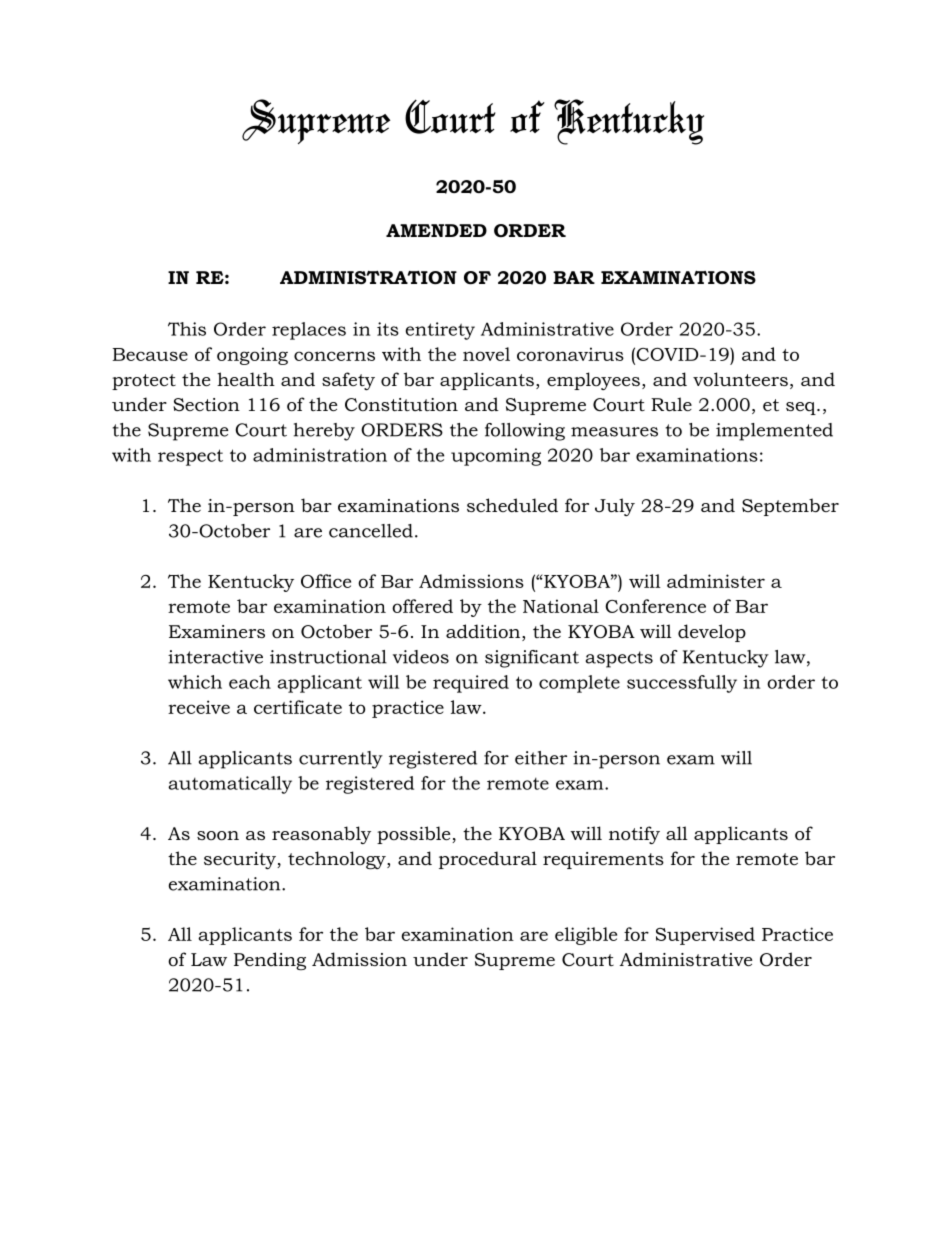 Image resolution: width=952 pixels, height=1233 pixels. I want to click on administer, so click(716, 581).
